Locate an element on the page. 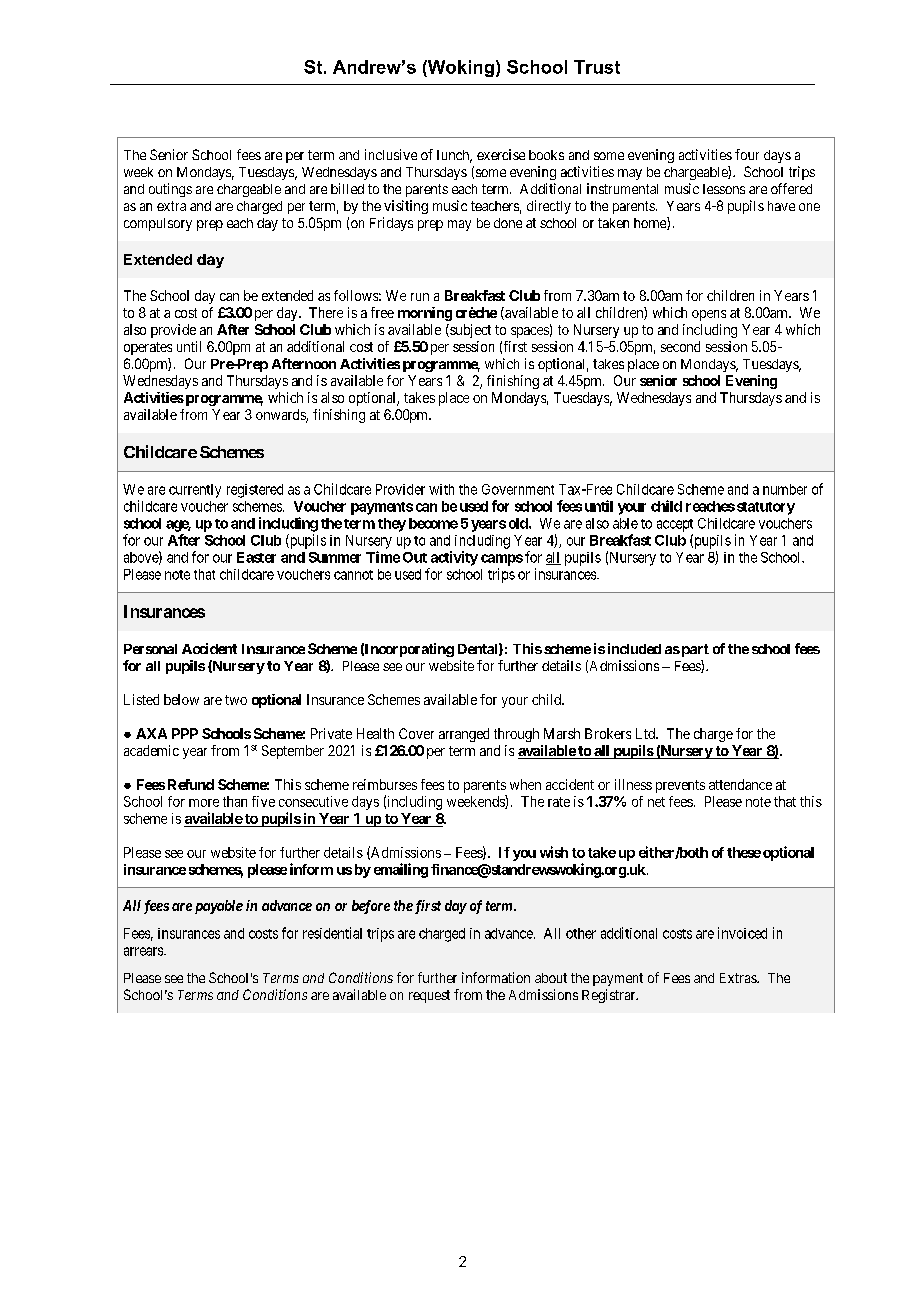 The width and height of the document is (924, 1308). lunch is located at coordinates (454, 156).
